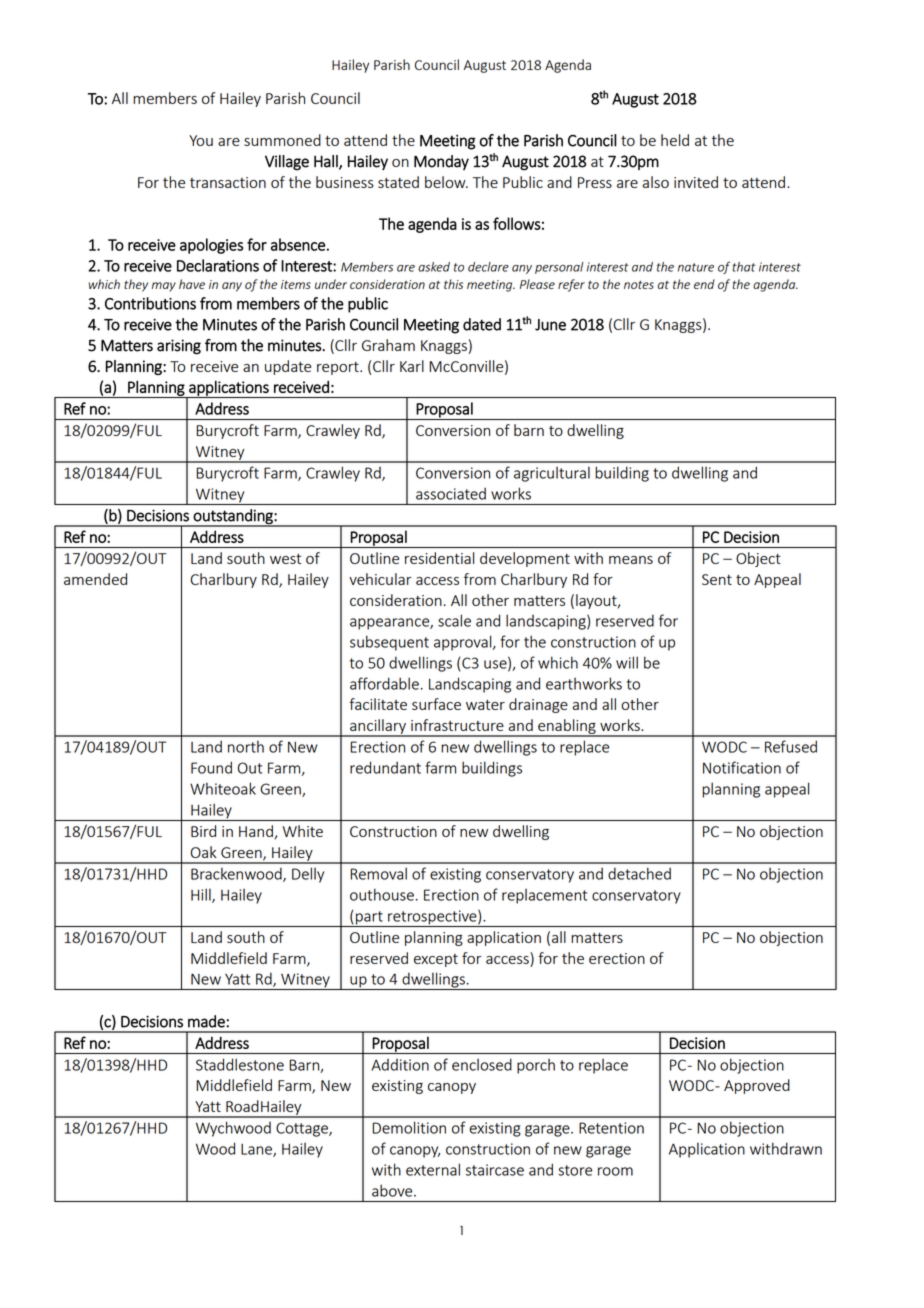  What do you see at coordinates (95, 579) in the screenshot?
I see `amended` at bounding box center [95, 579].
